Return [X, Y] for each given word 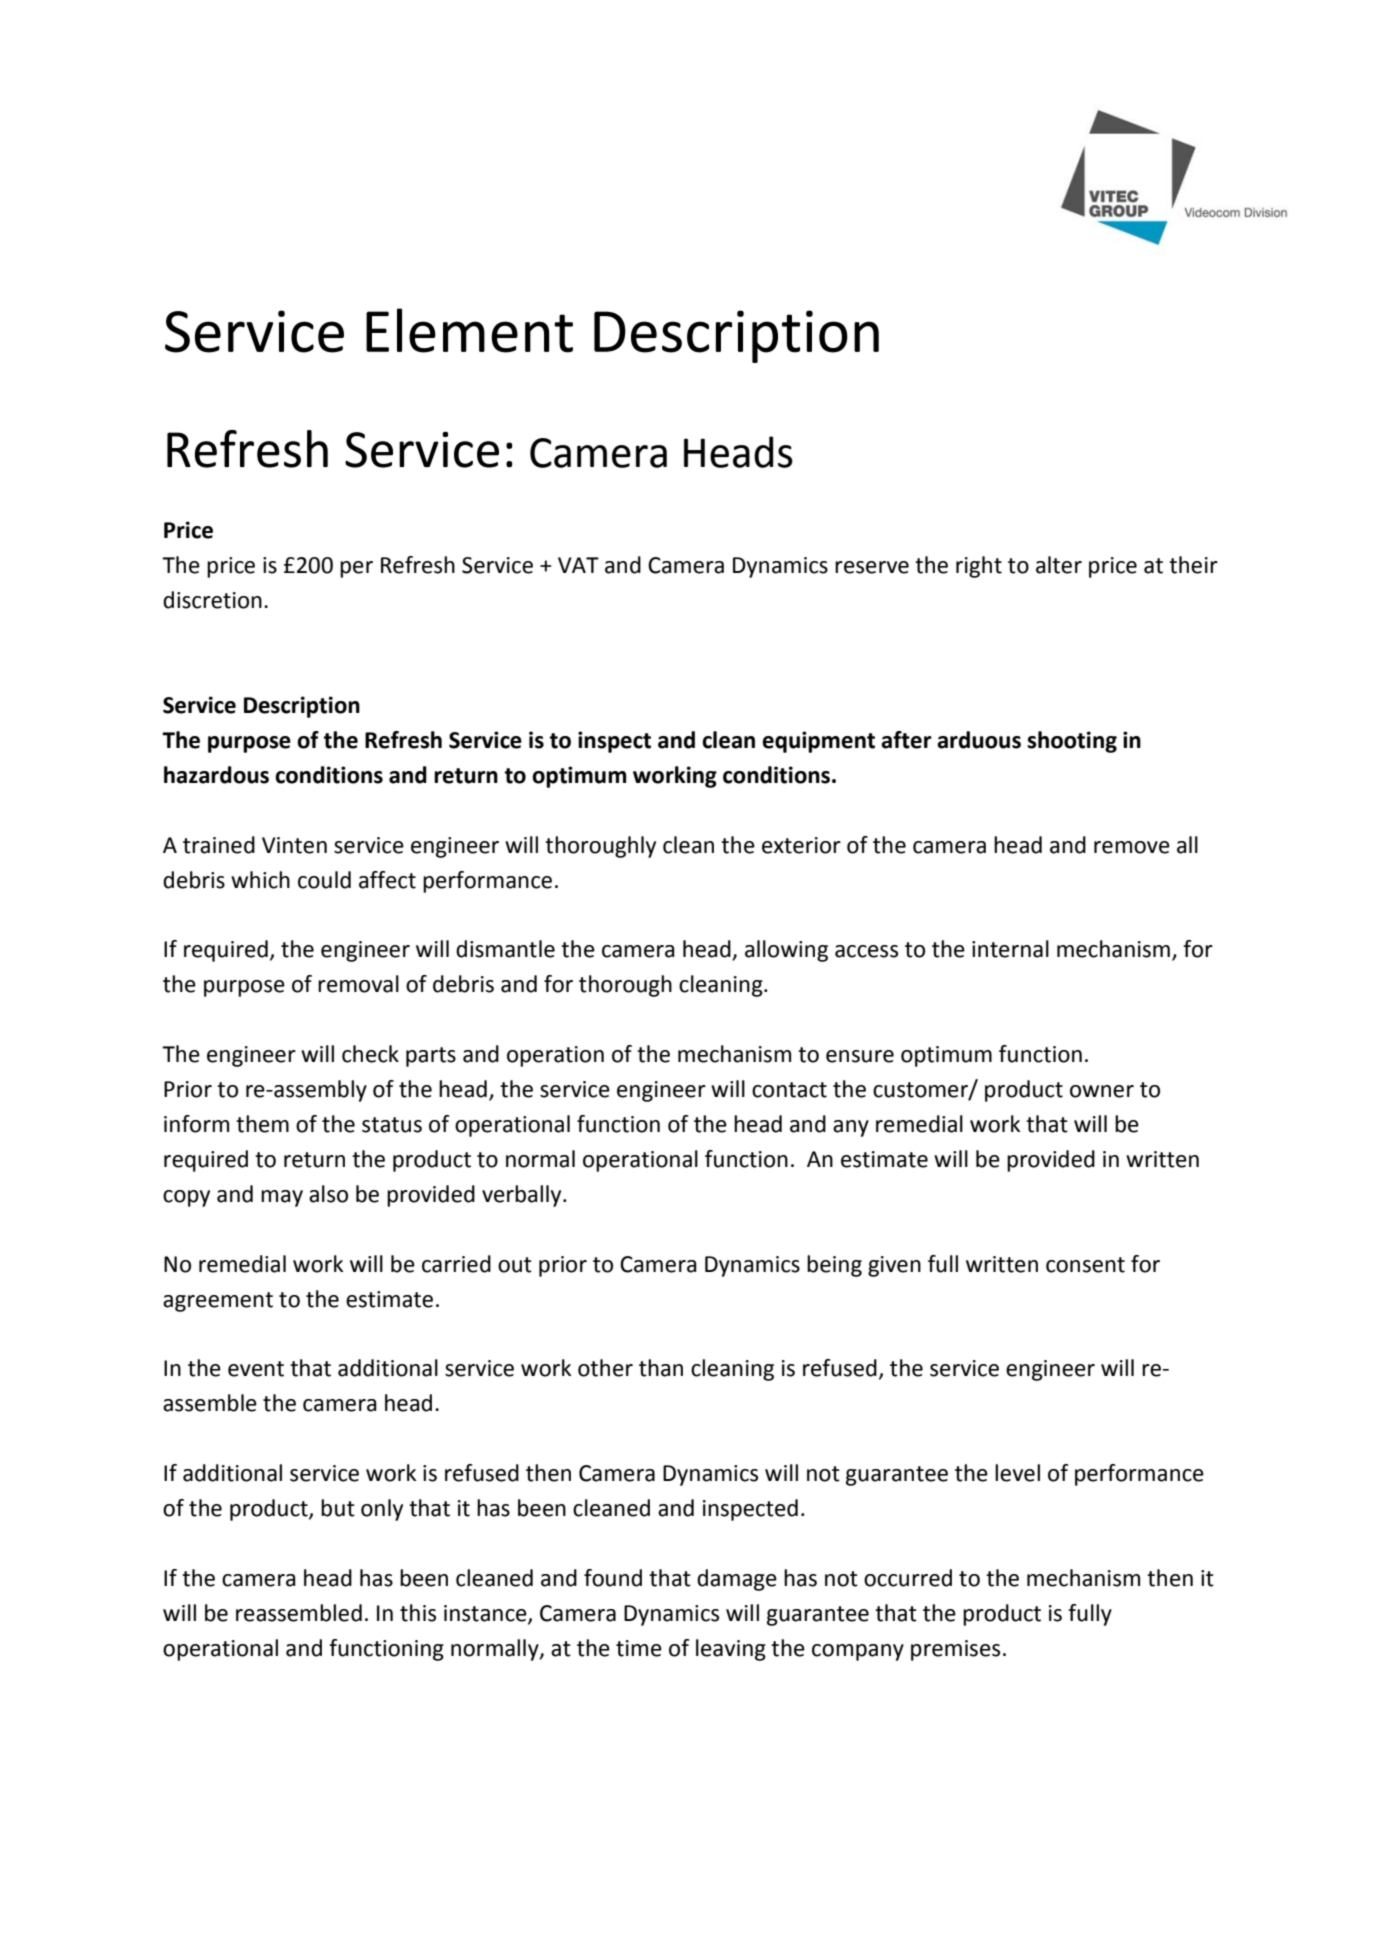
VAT [578, 565]
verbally [523, 1196]
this [418, 1613]
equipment [818, 742]
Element [469, 330]
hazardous [216, 775]
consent [1085, 1265]
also [328, 1194]
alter [1059, 565]
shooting [1072, 742]
